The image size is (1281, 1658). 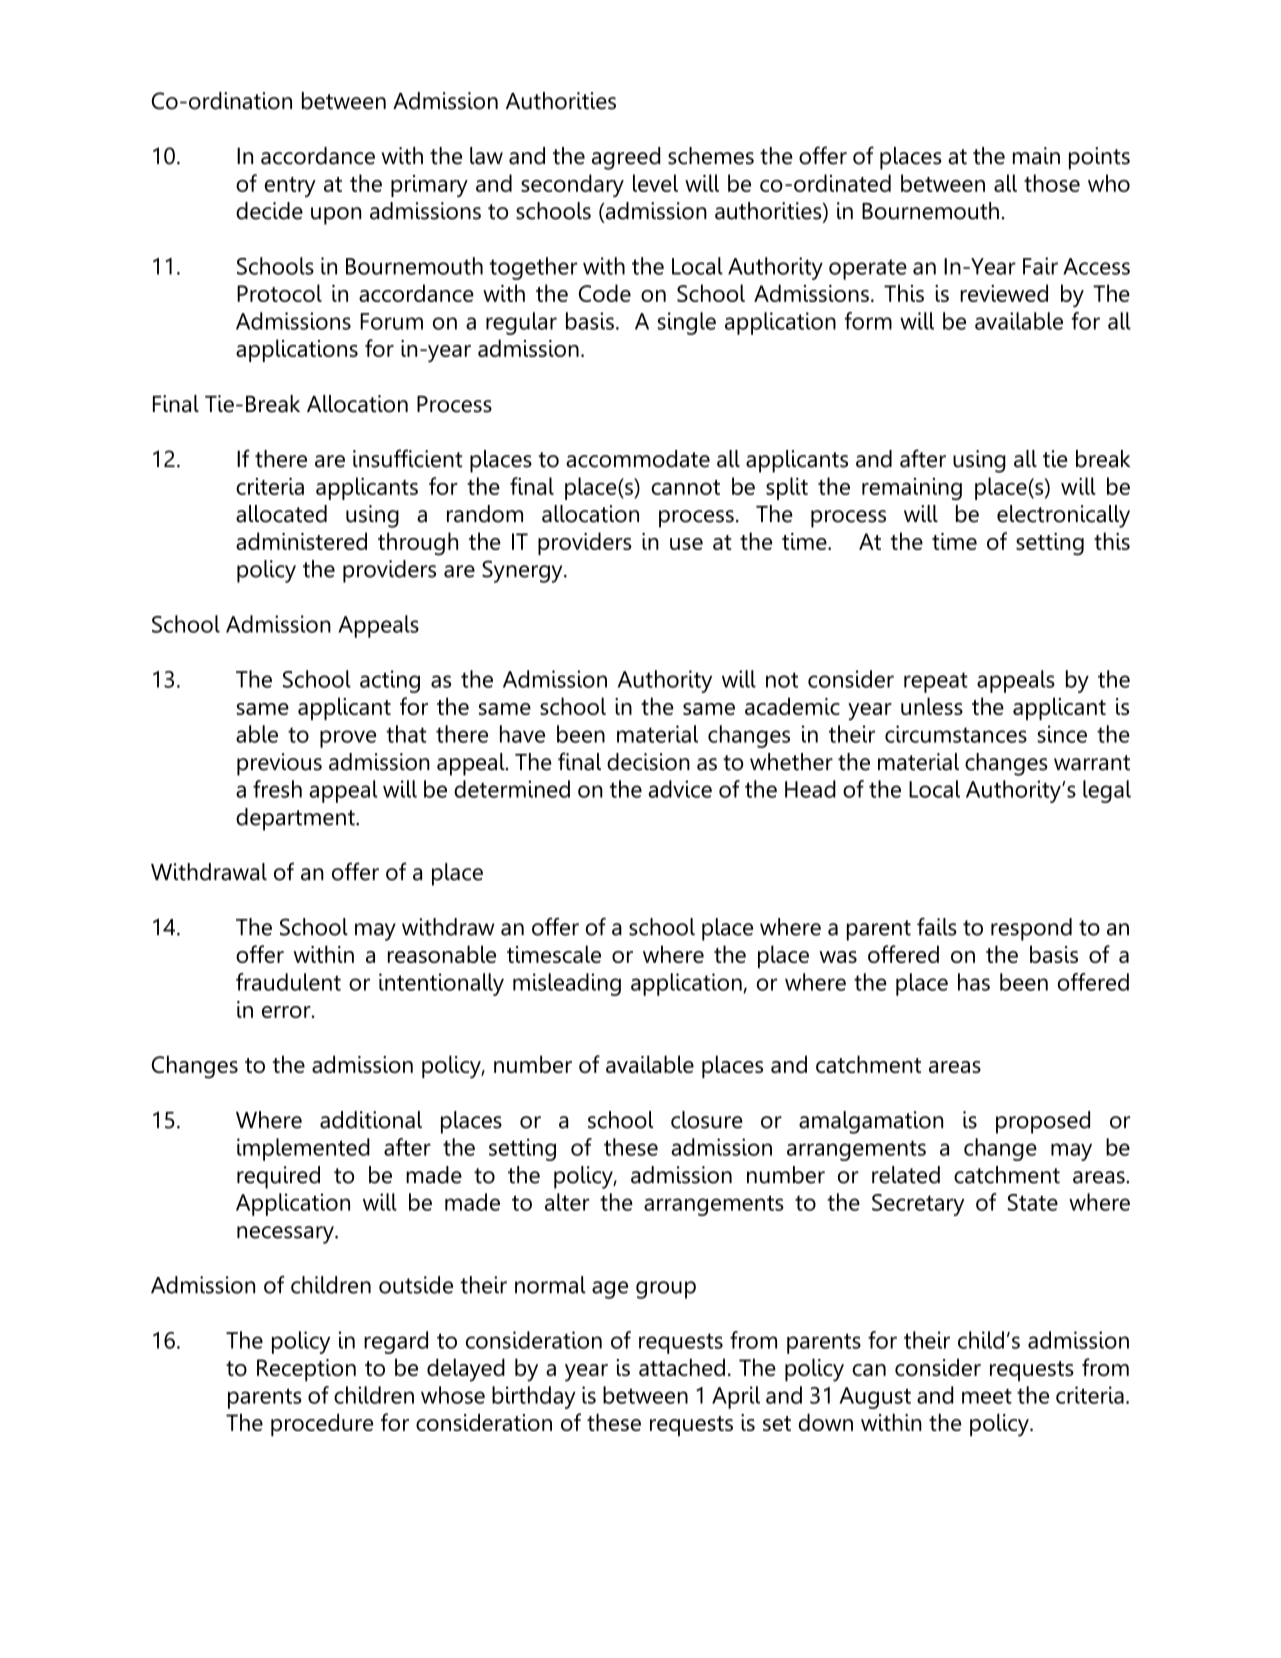 What do you see at coordinates (685, 487) in the page?
I see `cannot` at bounding box center [685, 487].
